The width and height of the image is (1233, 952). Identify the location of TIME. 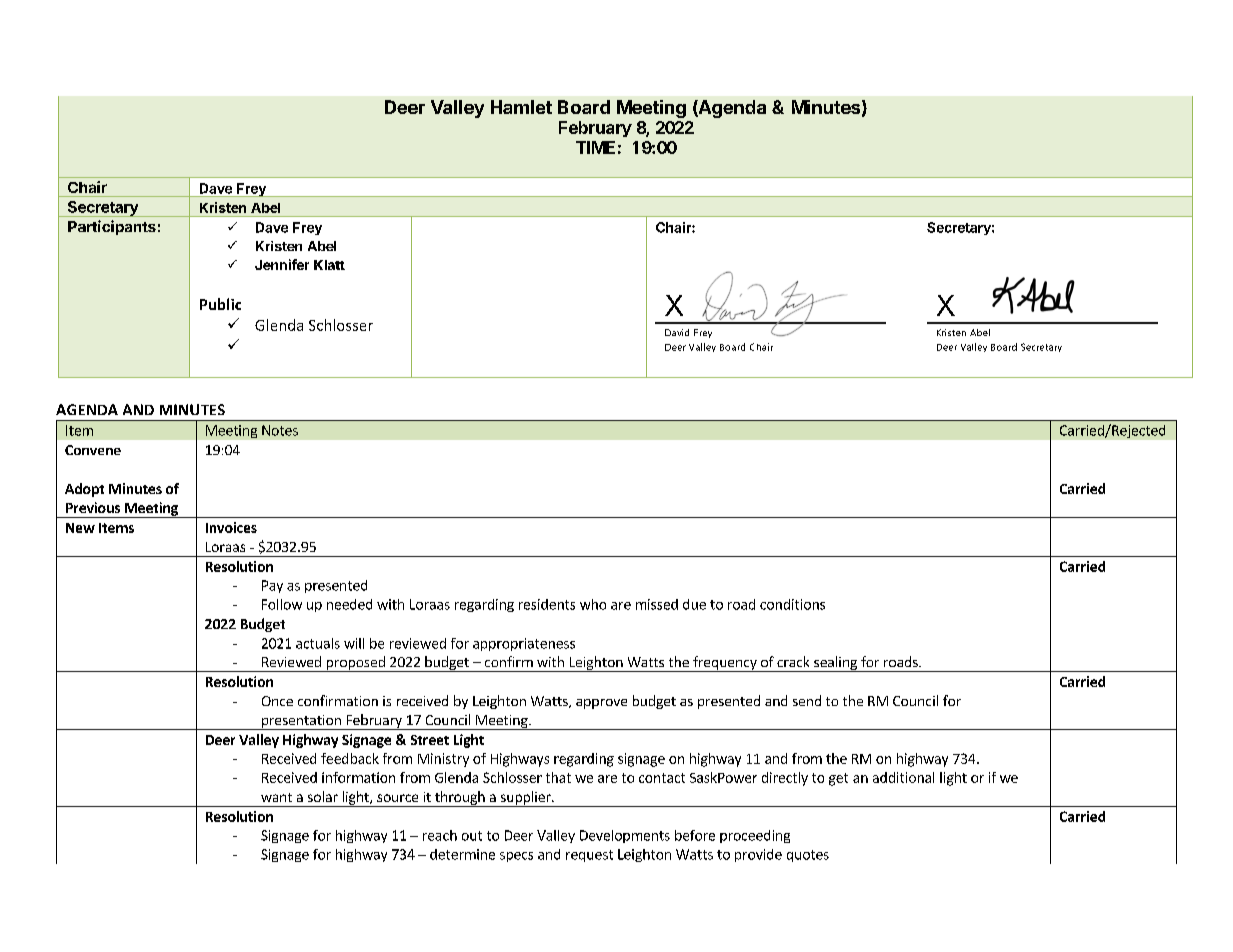
(595, 147).
